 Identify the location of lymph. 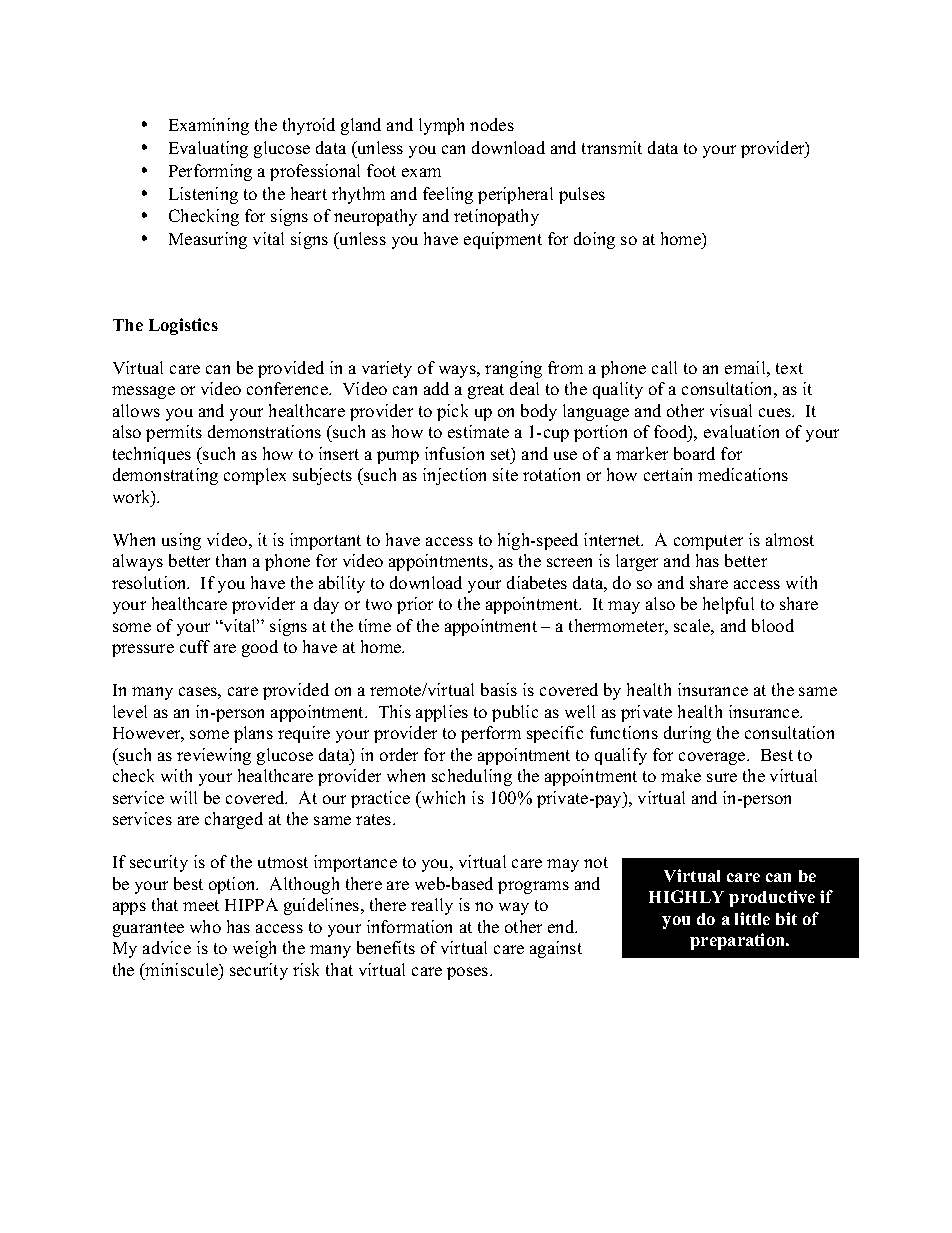
(441, 126).
